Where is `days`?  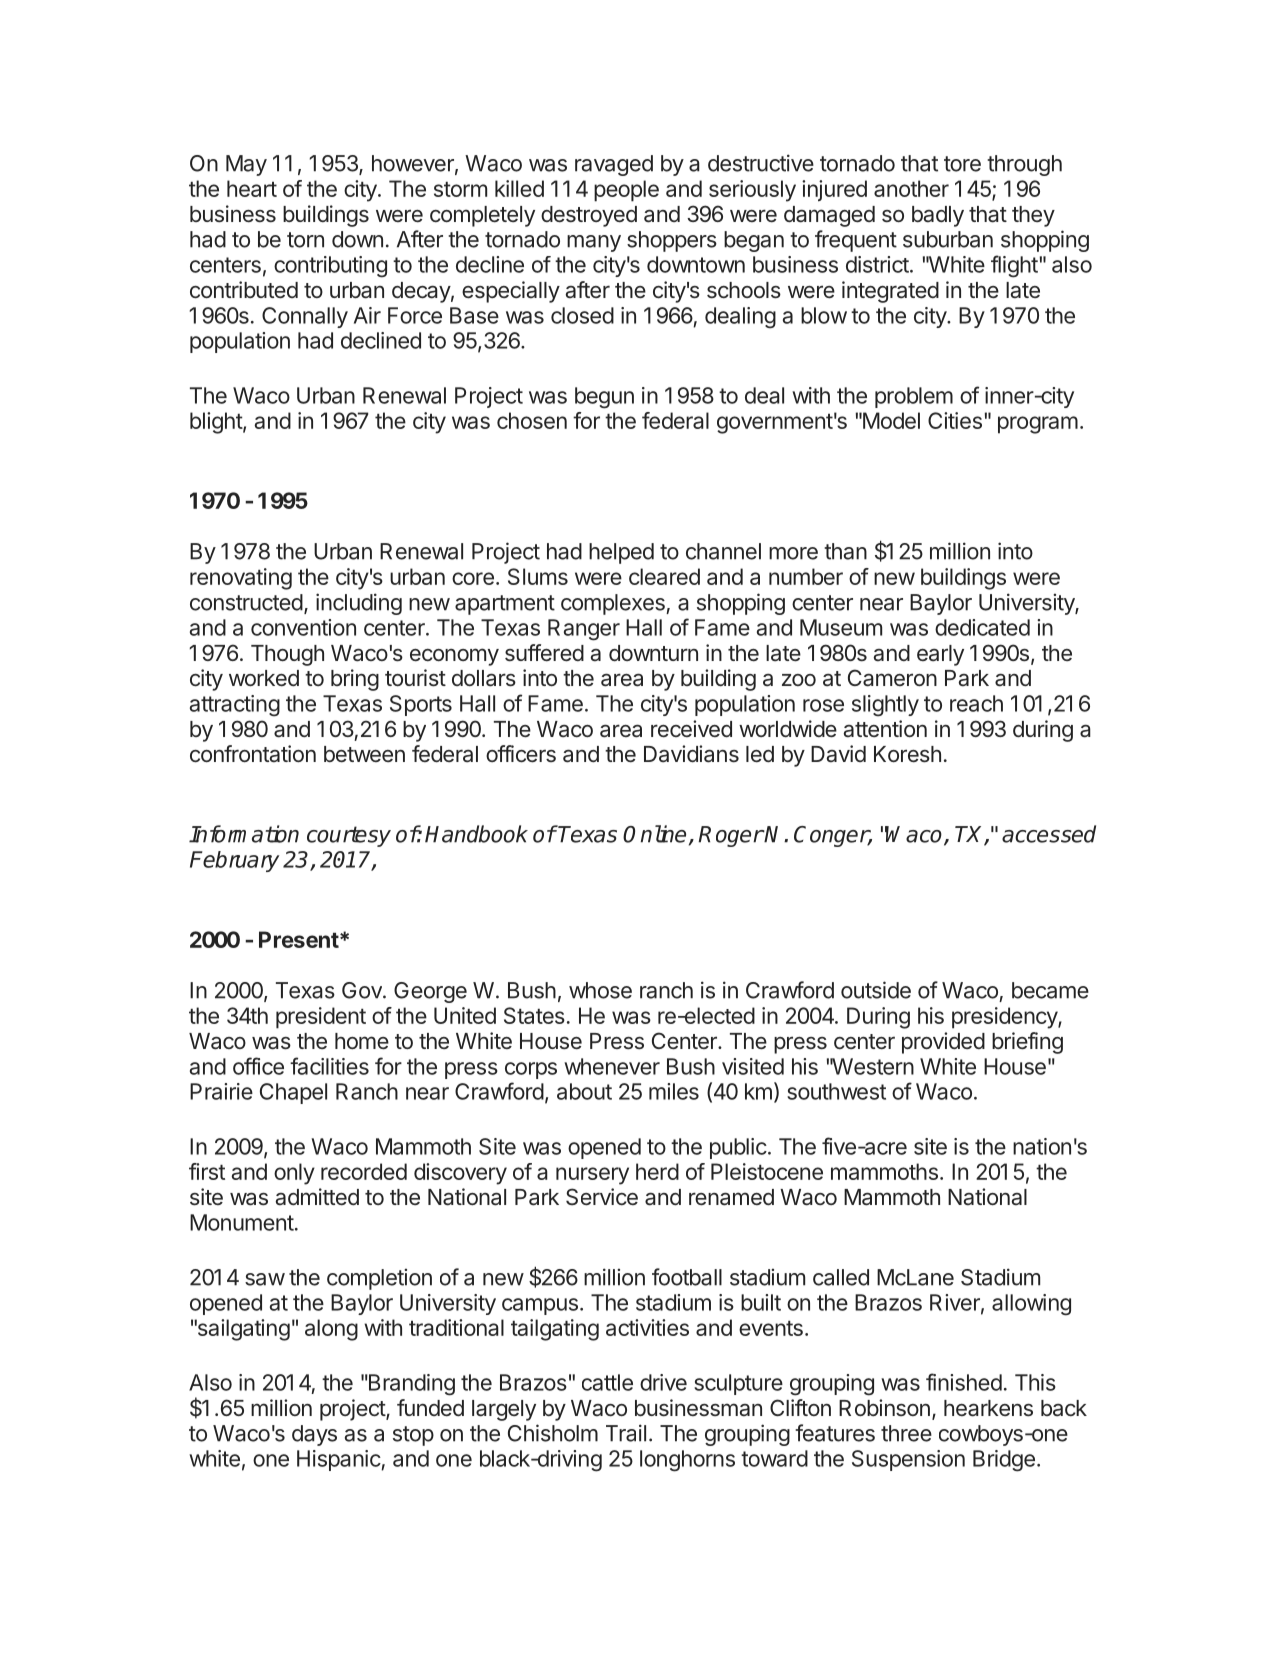
days is located at coordinates (314, 1435).
